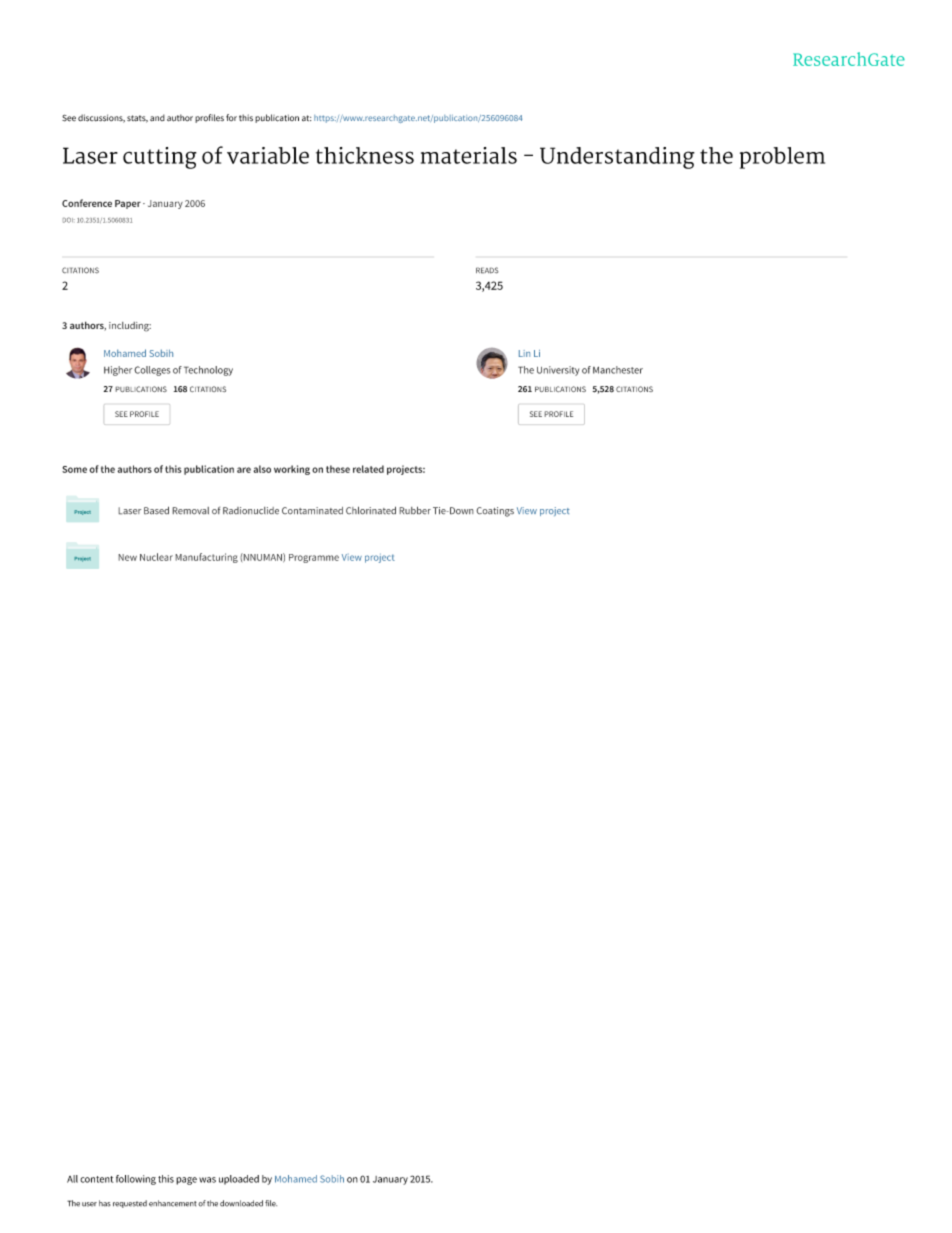  What do you see at coordinates (207, 1180) in the screenshot?
I see `was` at bounding box center [207, 1180].
